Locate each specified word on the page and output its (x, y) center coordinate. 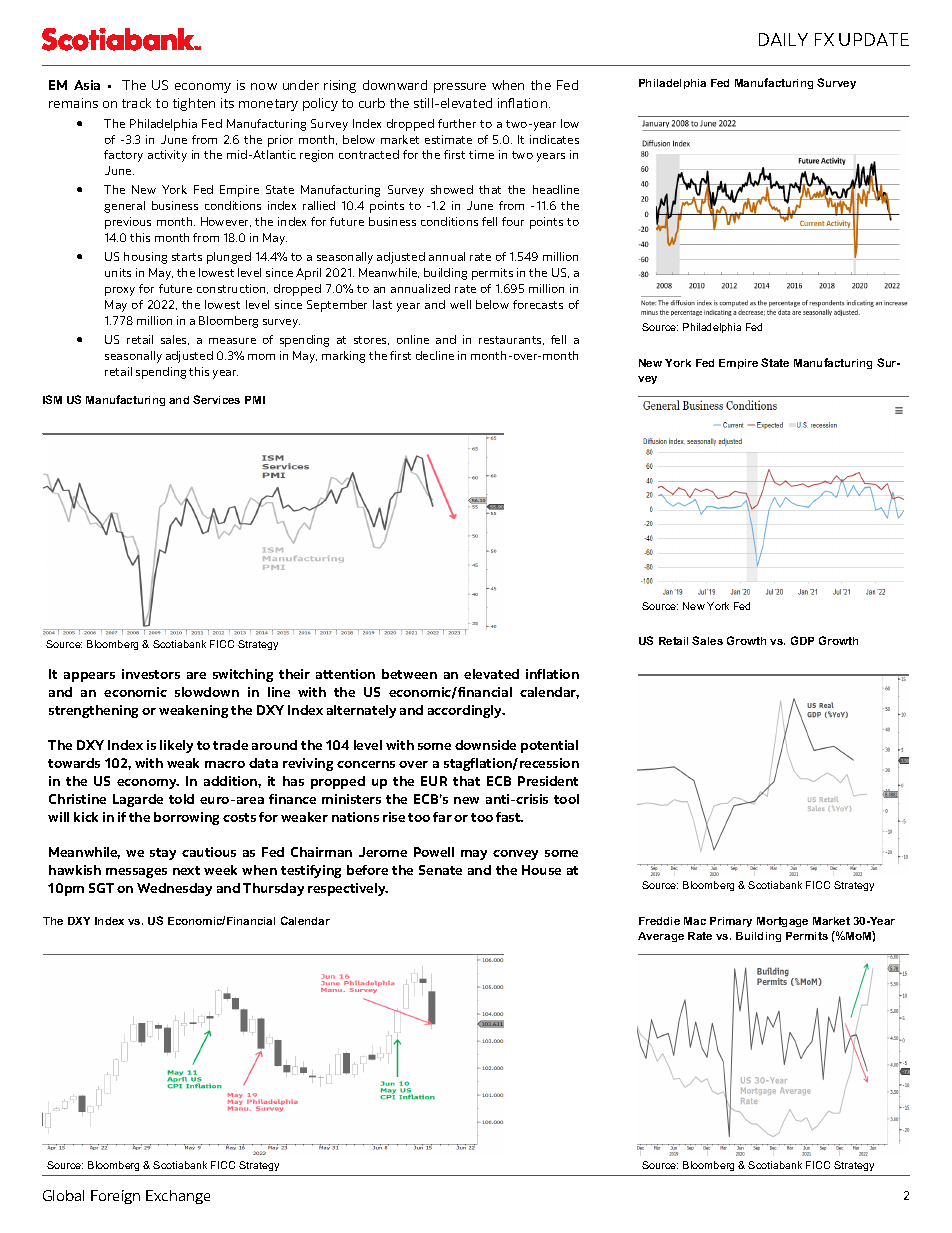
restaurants (511, 340)
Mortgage (782, 922)
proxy (120, 291)
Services (216, 399)
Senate (440, 870)
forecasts (538, 304)
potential (549, 746)
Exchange (178, 1197)
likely (176, 746)
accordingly (466, 711)
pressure (460, 88)
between (409, 674)
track (136, 103)
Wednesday (174, 889)
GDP (802, 640)
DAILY (783, 39)
